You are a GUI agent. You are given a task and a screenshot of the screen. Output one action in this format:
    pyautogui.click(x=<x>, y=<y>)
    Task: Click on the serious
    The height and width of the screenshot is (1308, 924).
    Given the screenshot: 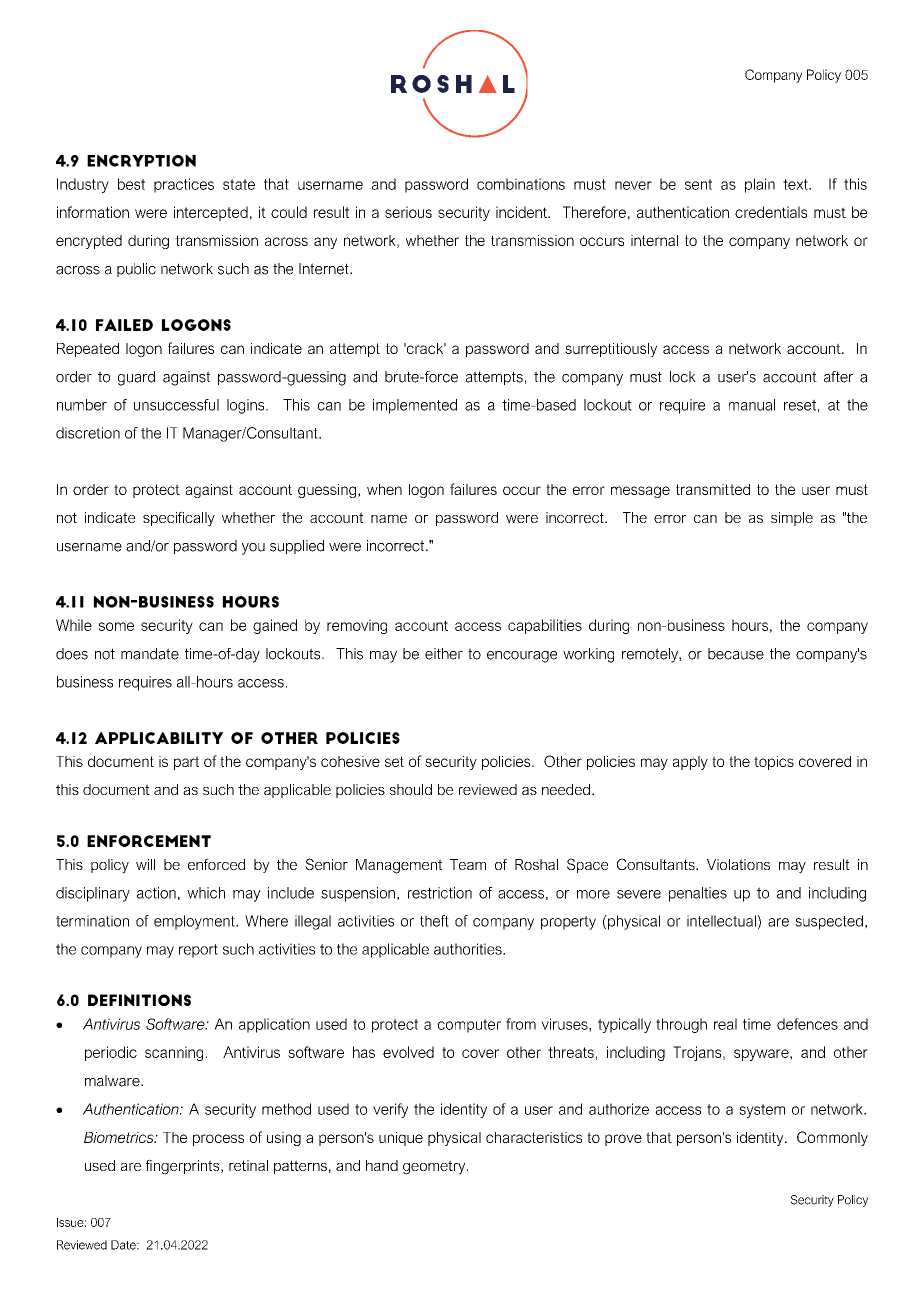 What is the action you would take?
    pyautogui.click(x=408, y=212)
